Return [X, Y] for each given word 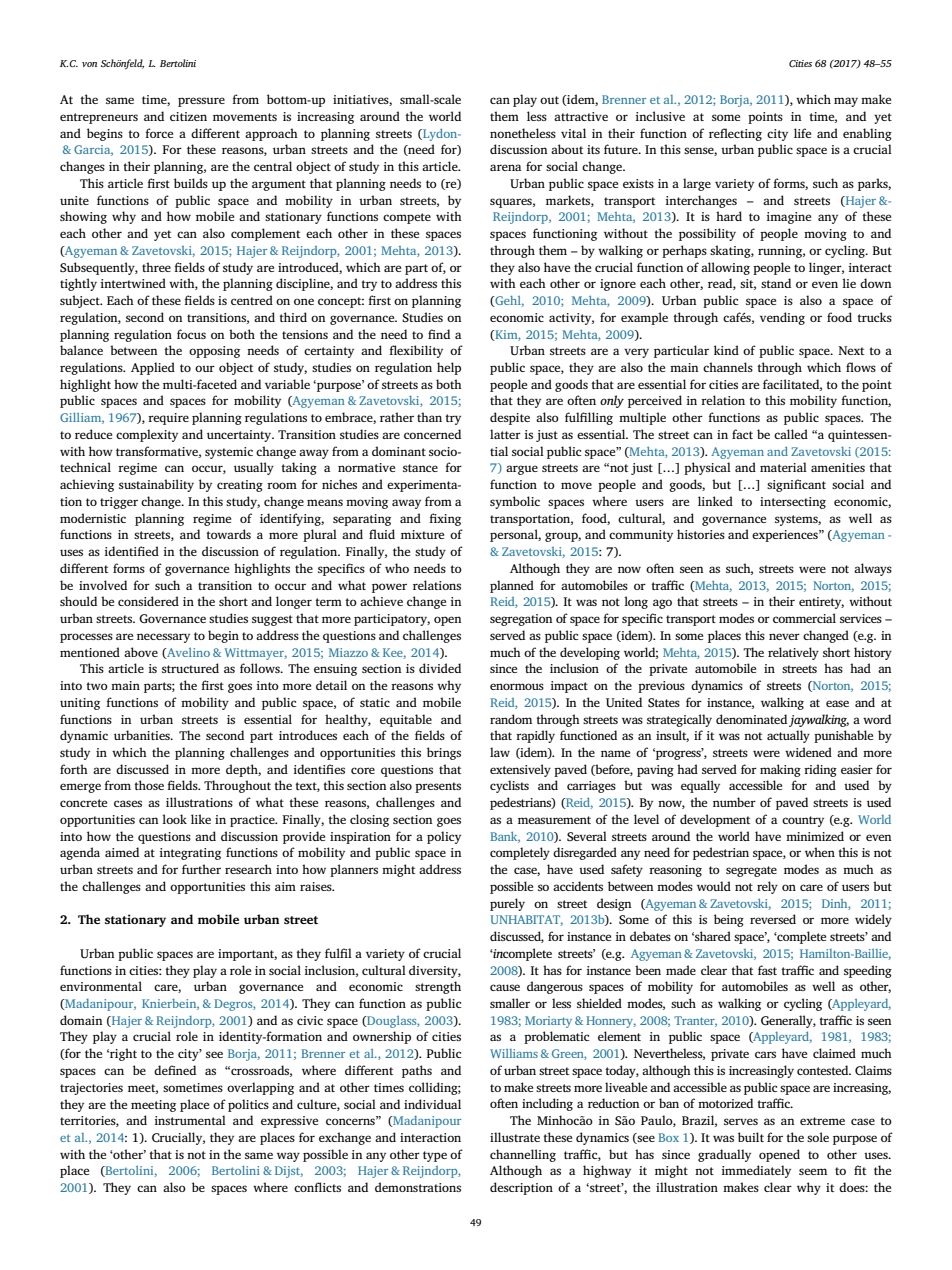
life [802, 133]
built [751, 1137]
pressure [201, 102]
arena [505, 167]
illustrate [515, 1137]
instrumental [190, 1120]
